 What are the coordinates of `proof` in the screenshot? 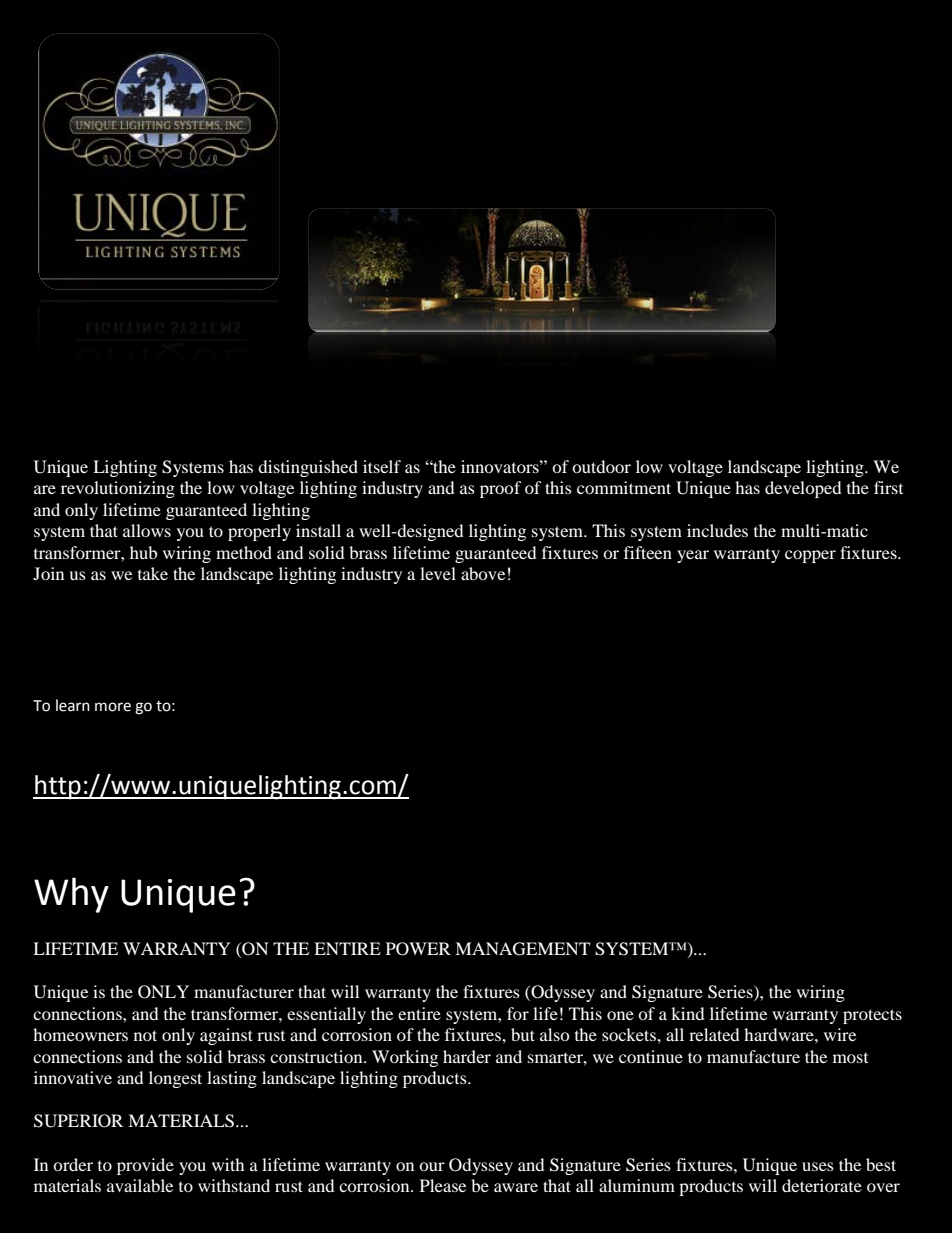 It's located at (501, 489).
